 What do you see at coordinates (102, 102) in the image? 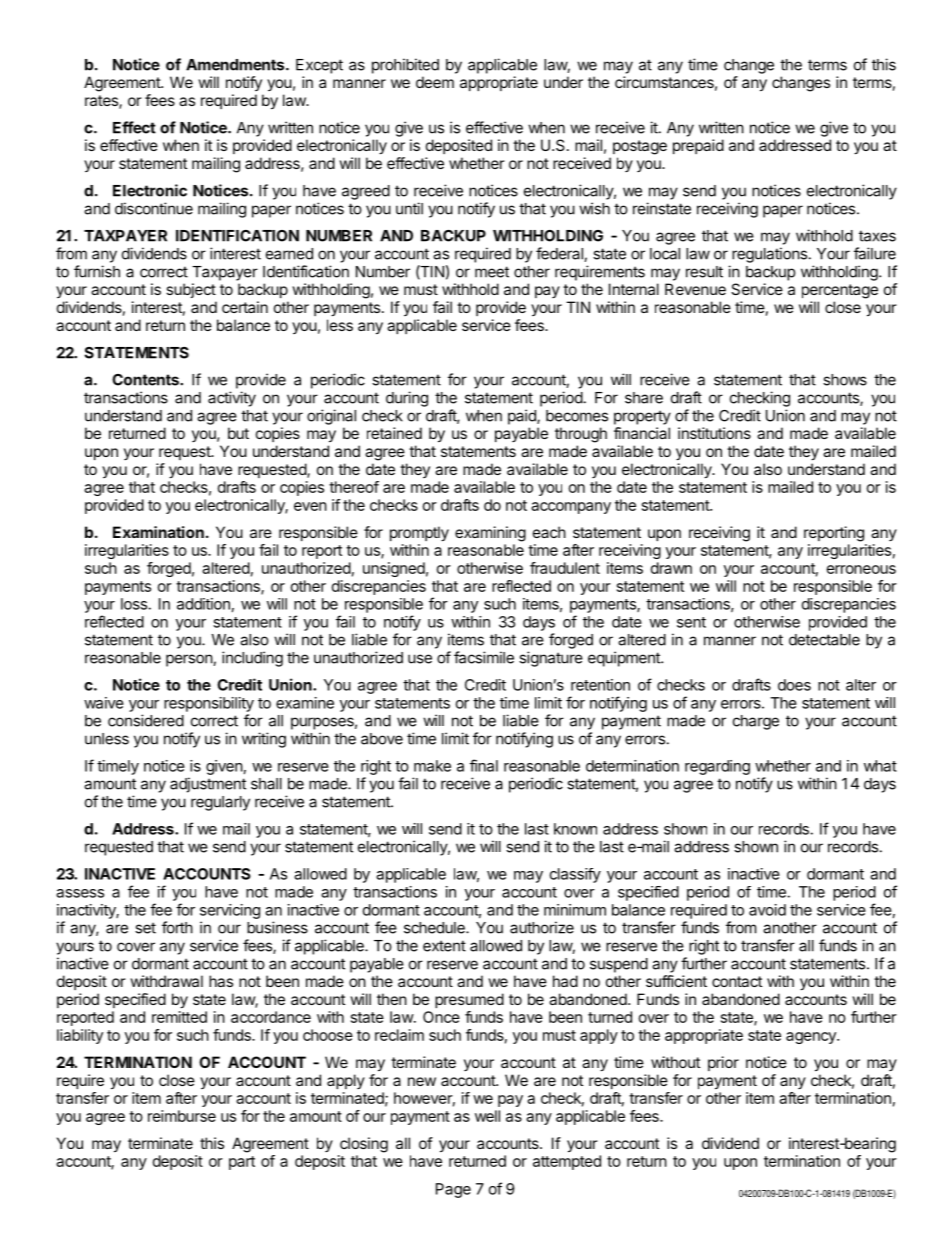
I see `rates` at bounding box center [102, 102].
